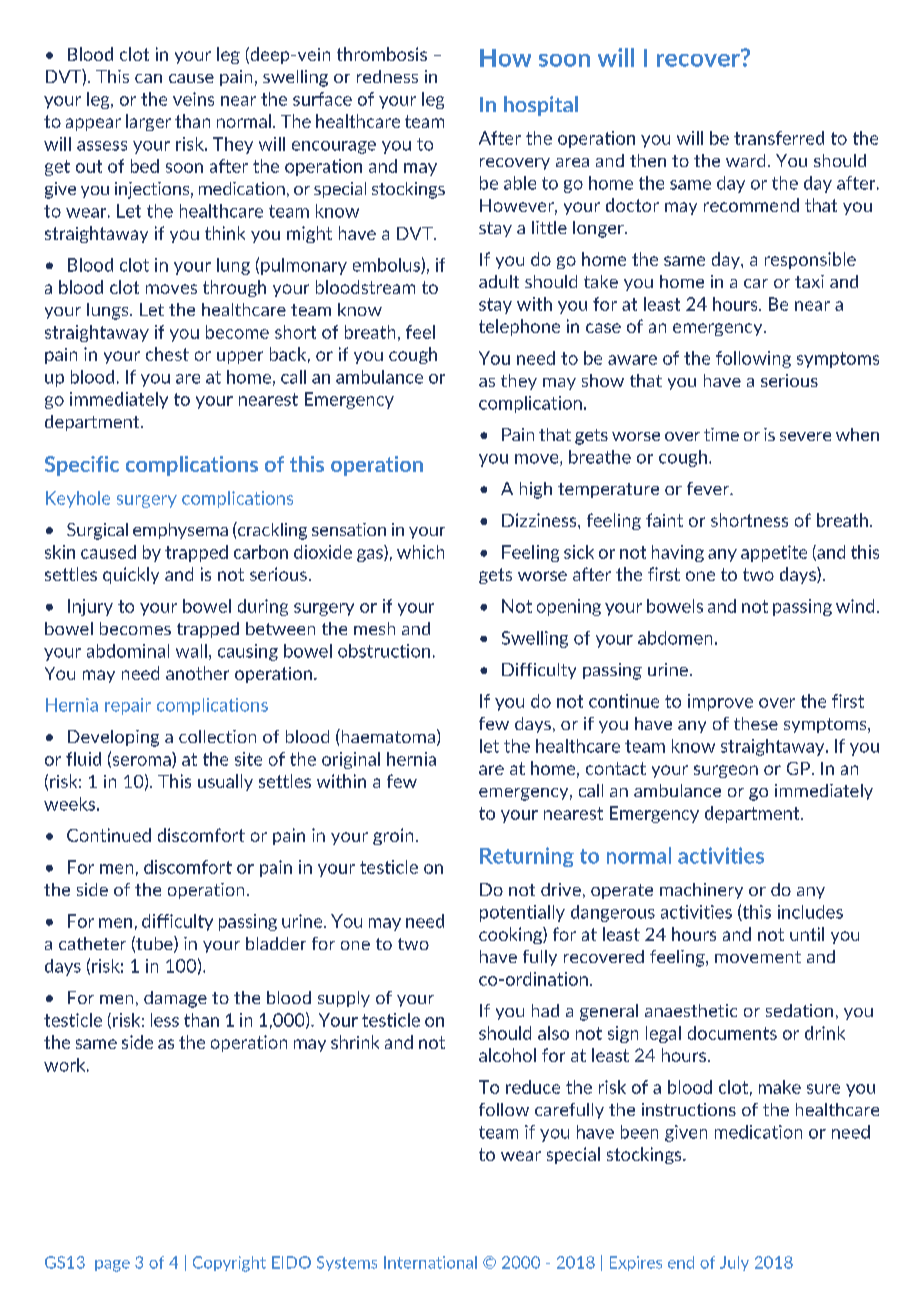 Image resolution: width=924 pixels, height=1308 pixels. I want to click on fever, so click(709, 488).
